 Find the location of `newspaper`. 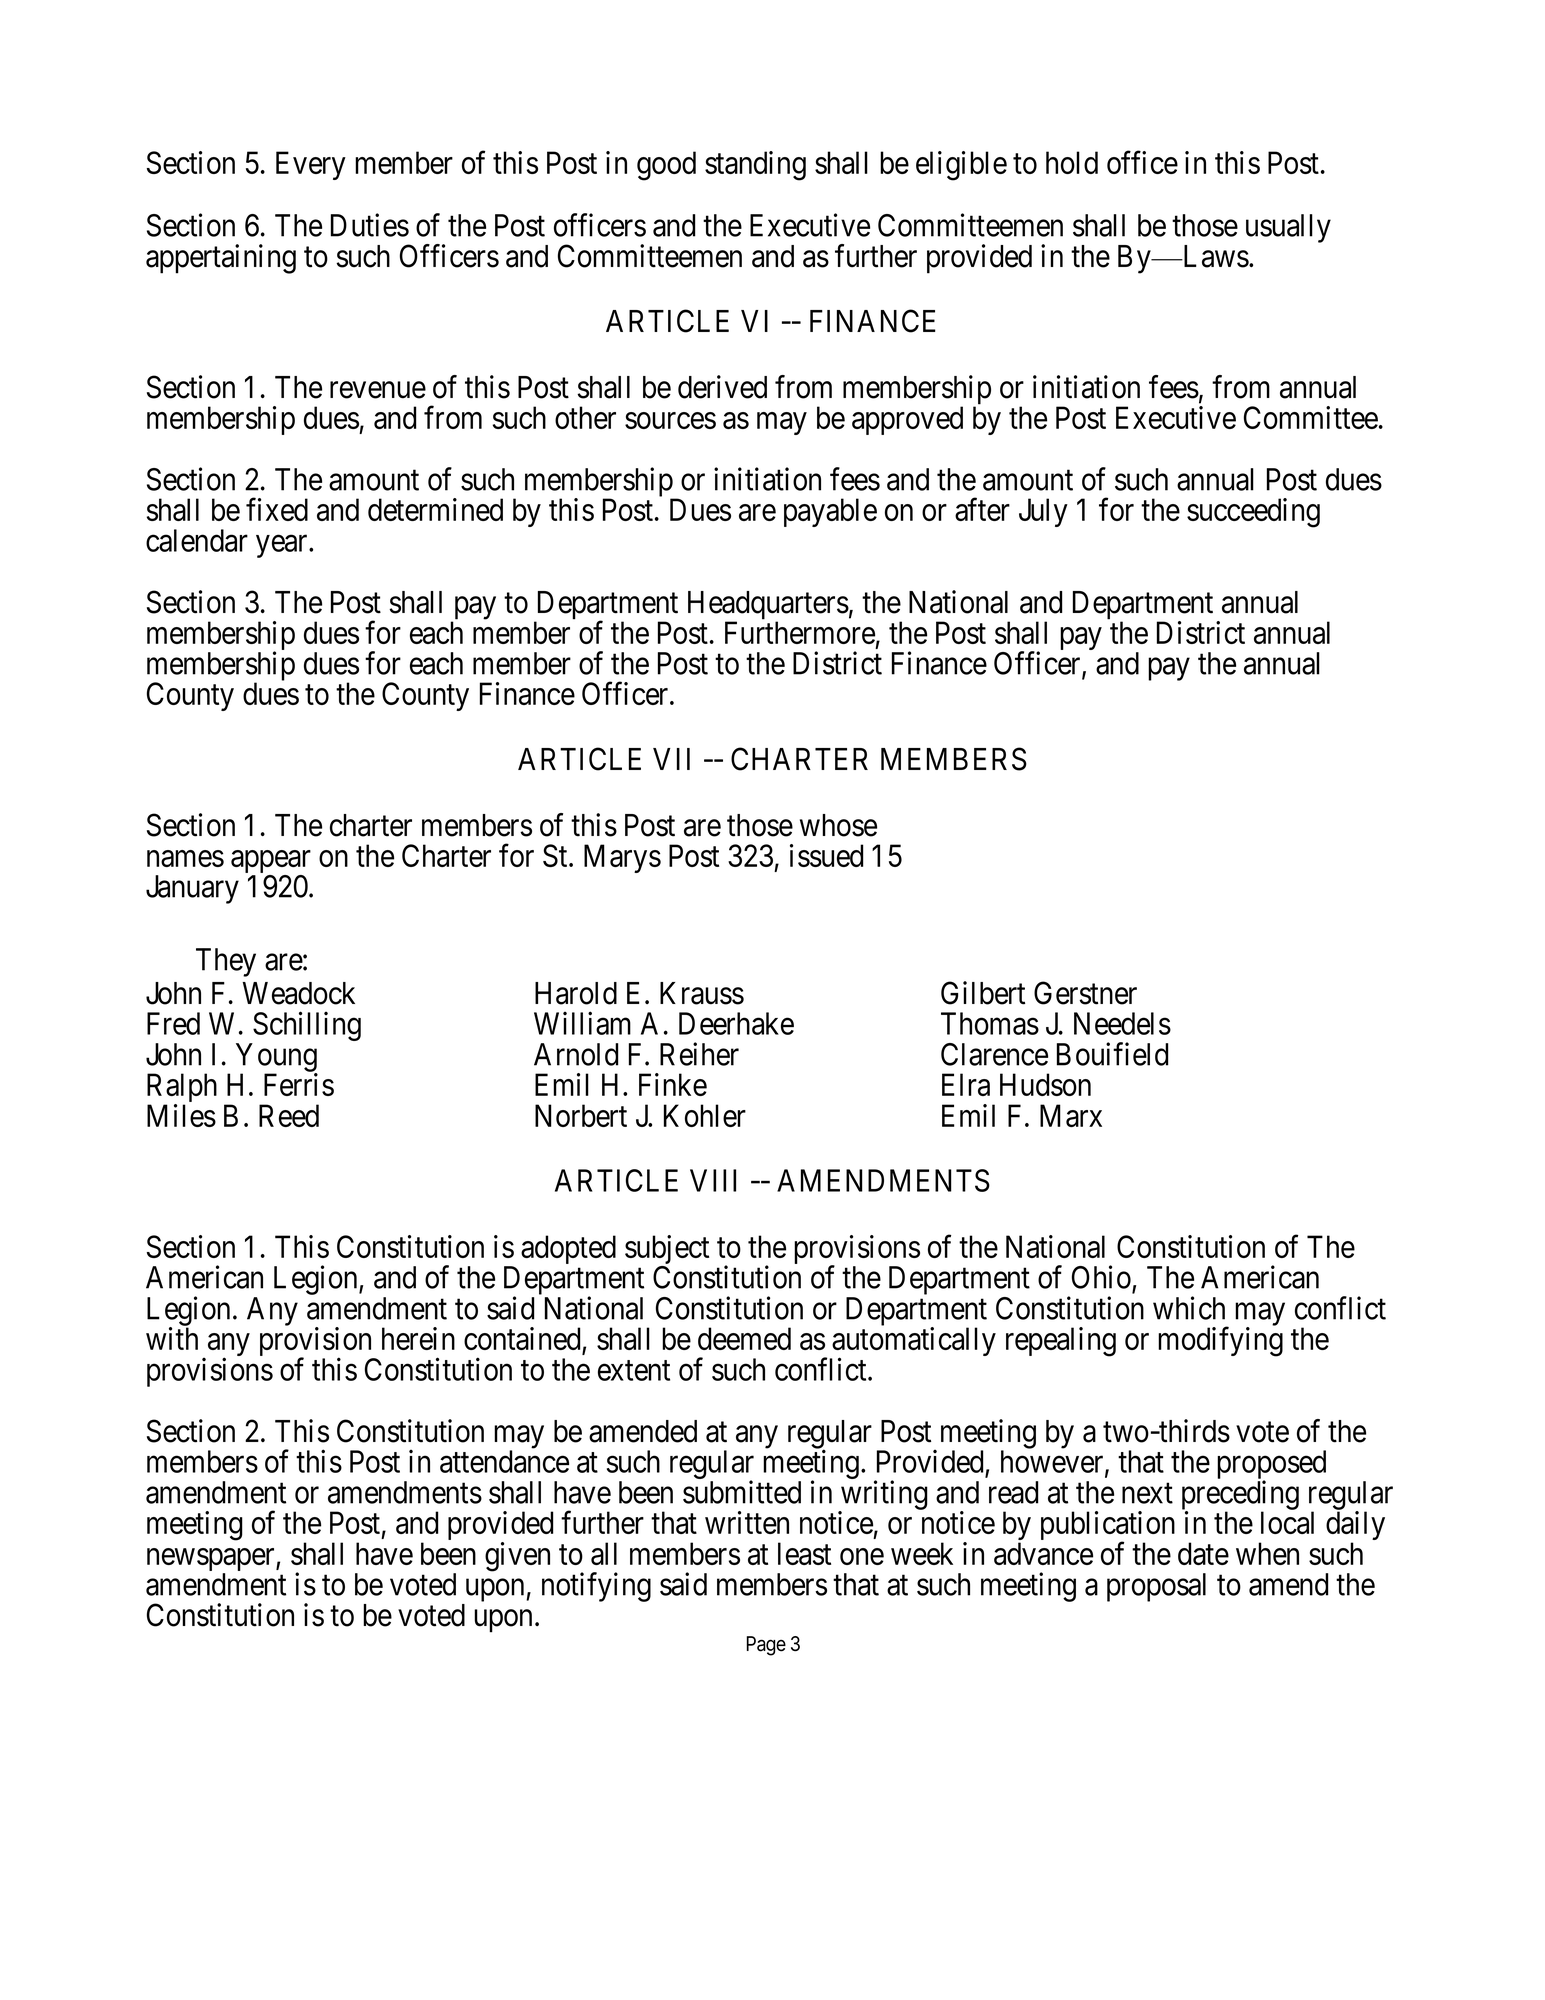

newspaper is located at coordinates (212, 1561).
